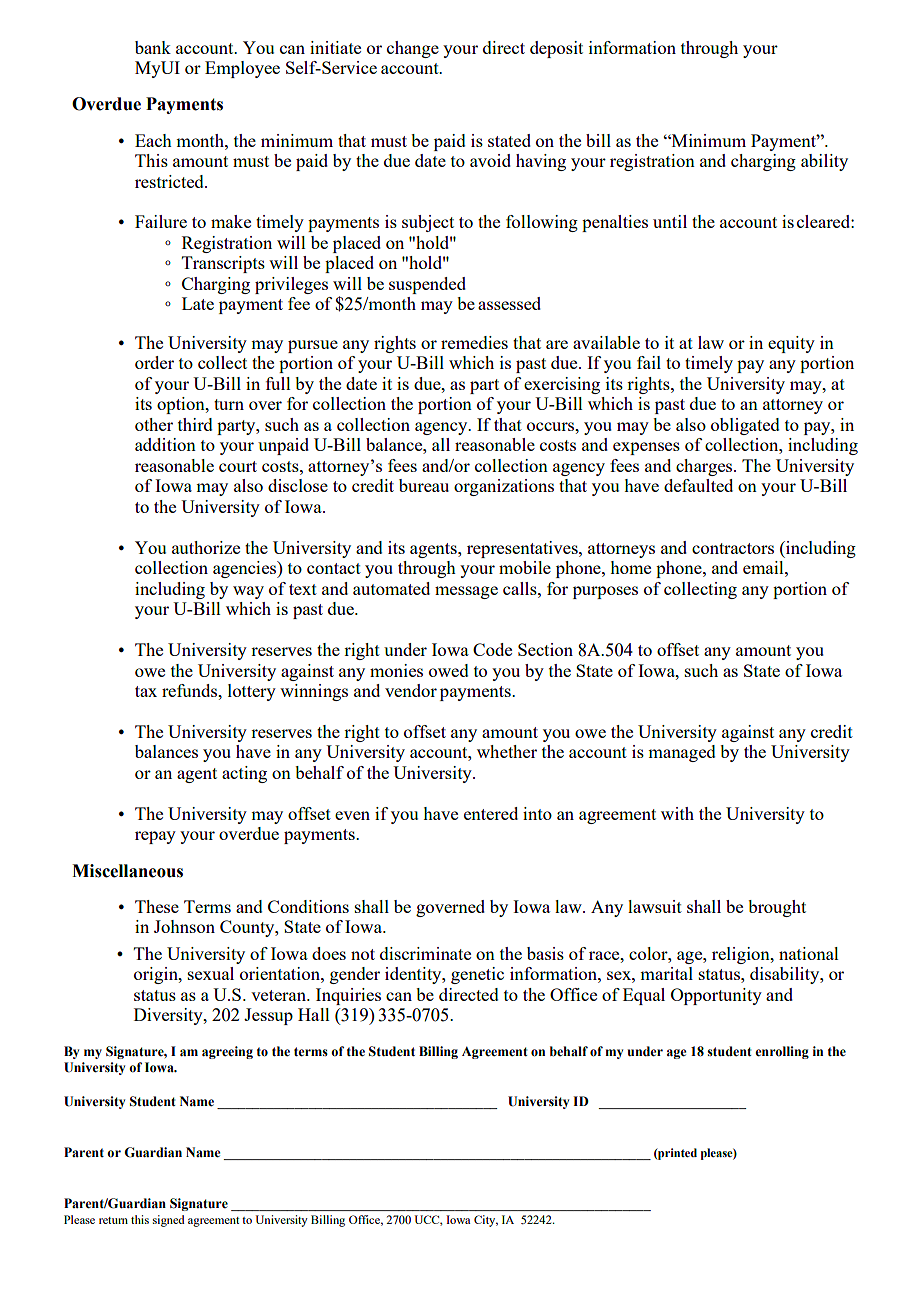 The height and width of the document is (1307, 924). I want to click on way, so click(248, 592).
